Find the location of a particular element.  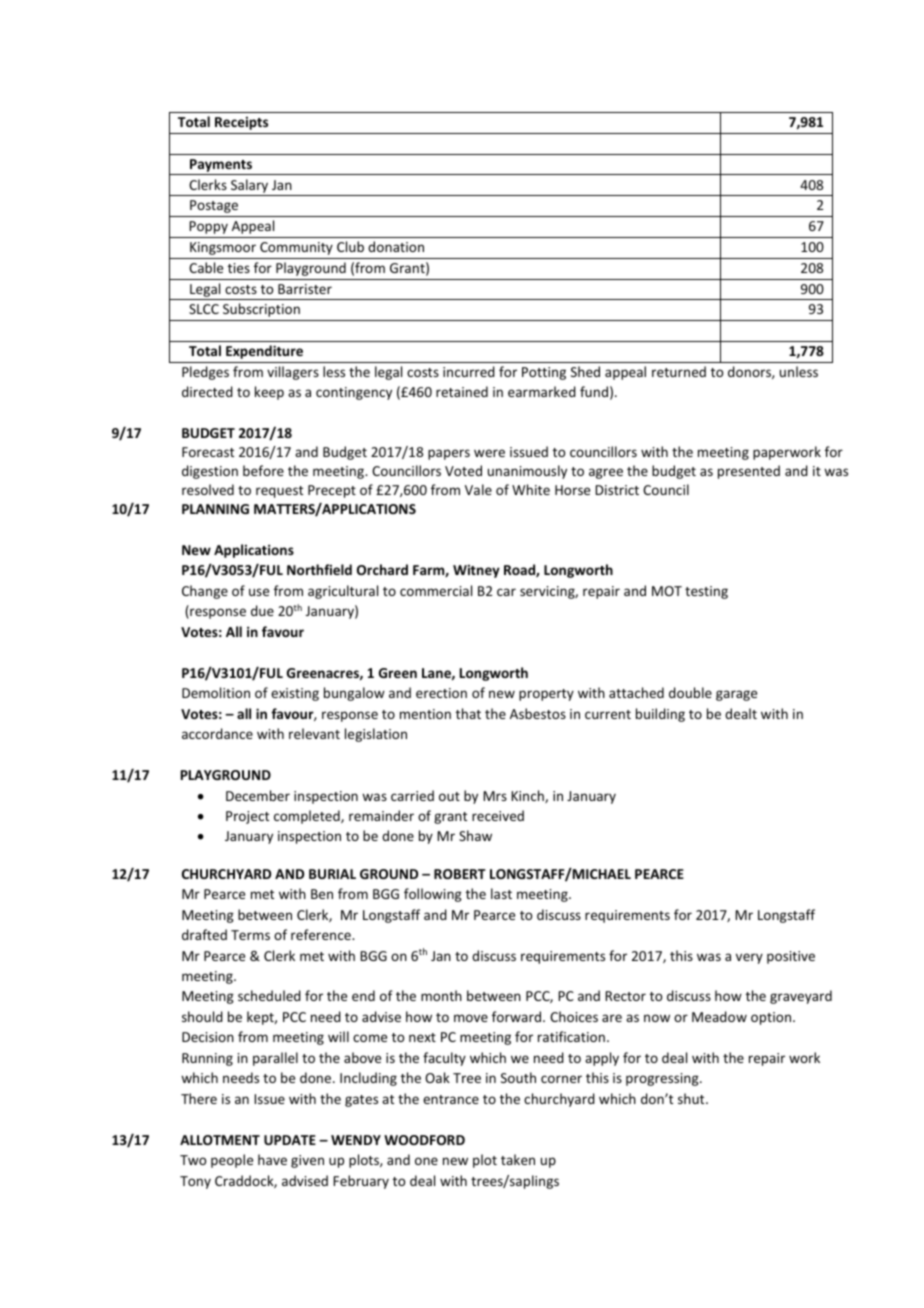

returned is located at coordinates (679, 371).
